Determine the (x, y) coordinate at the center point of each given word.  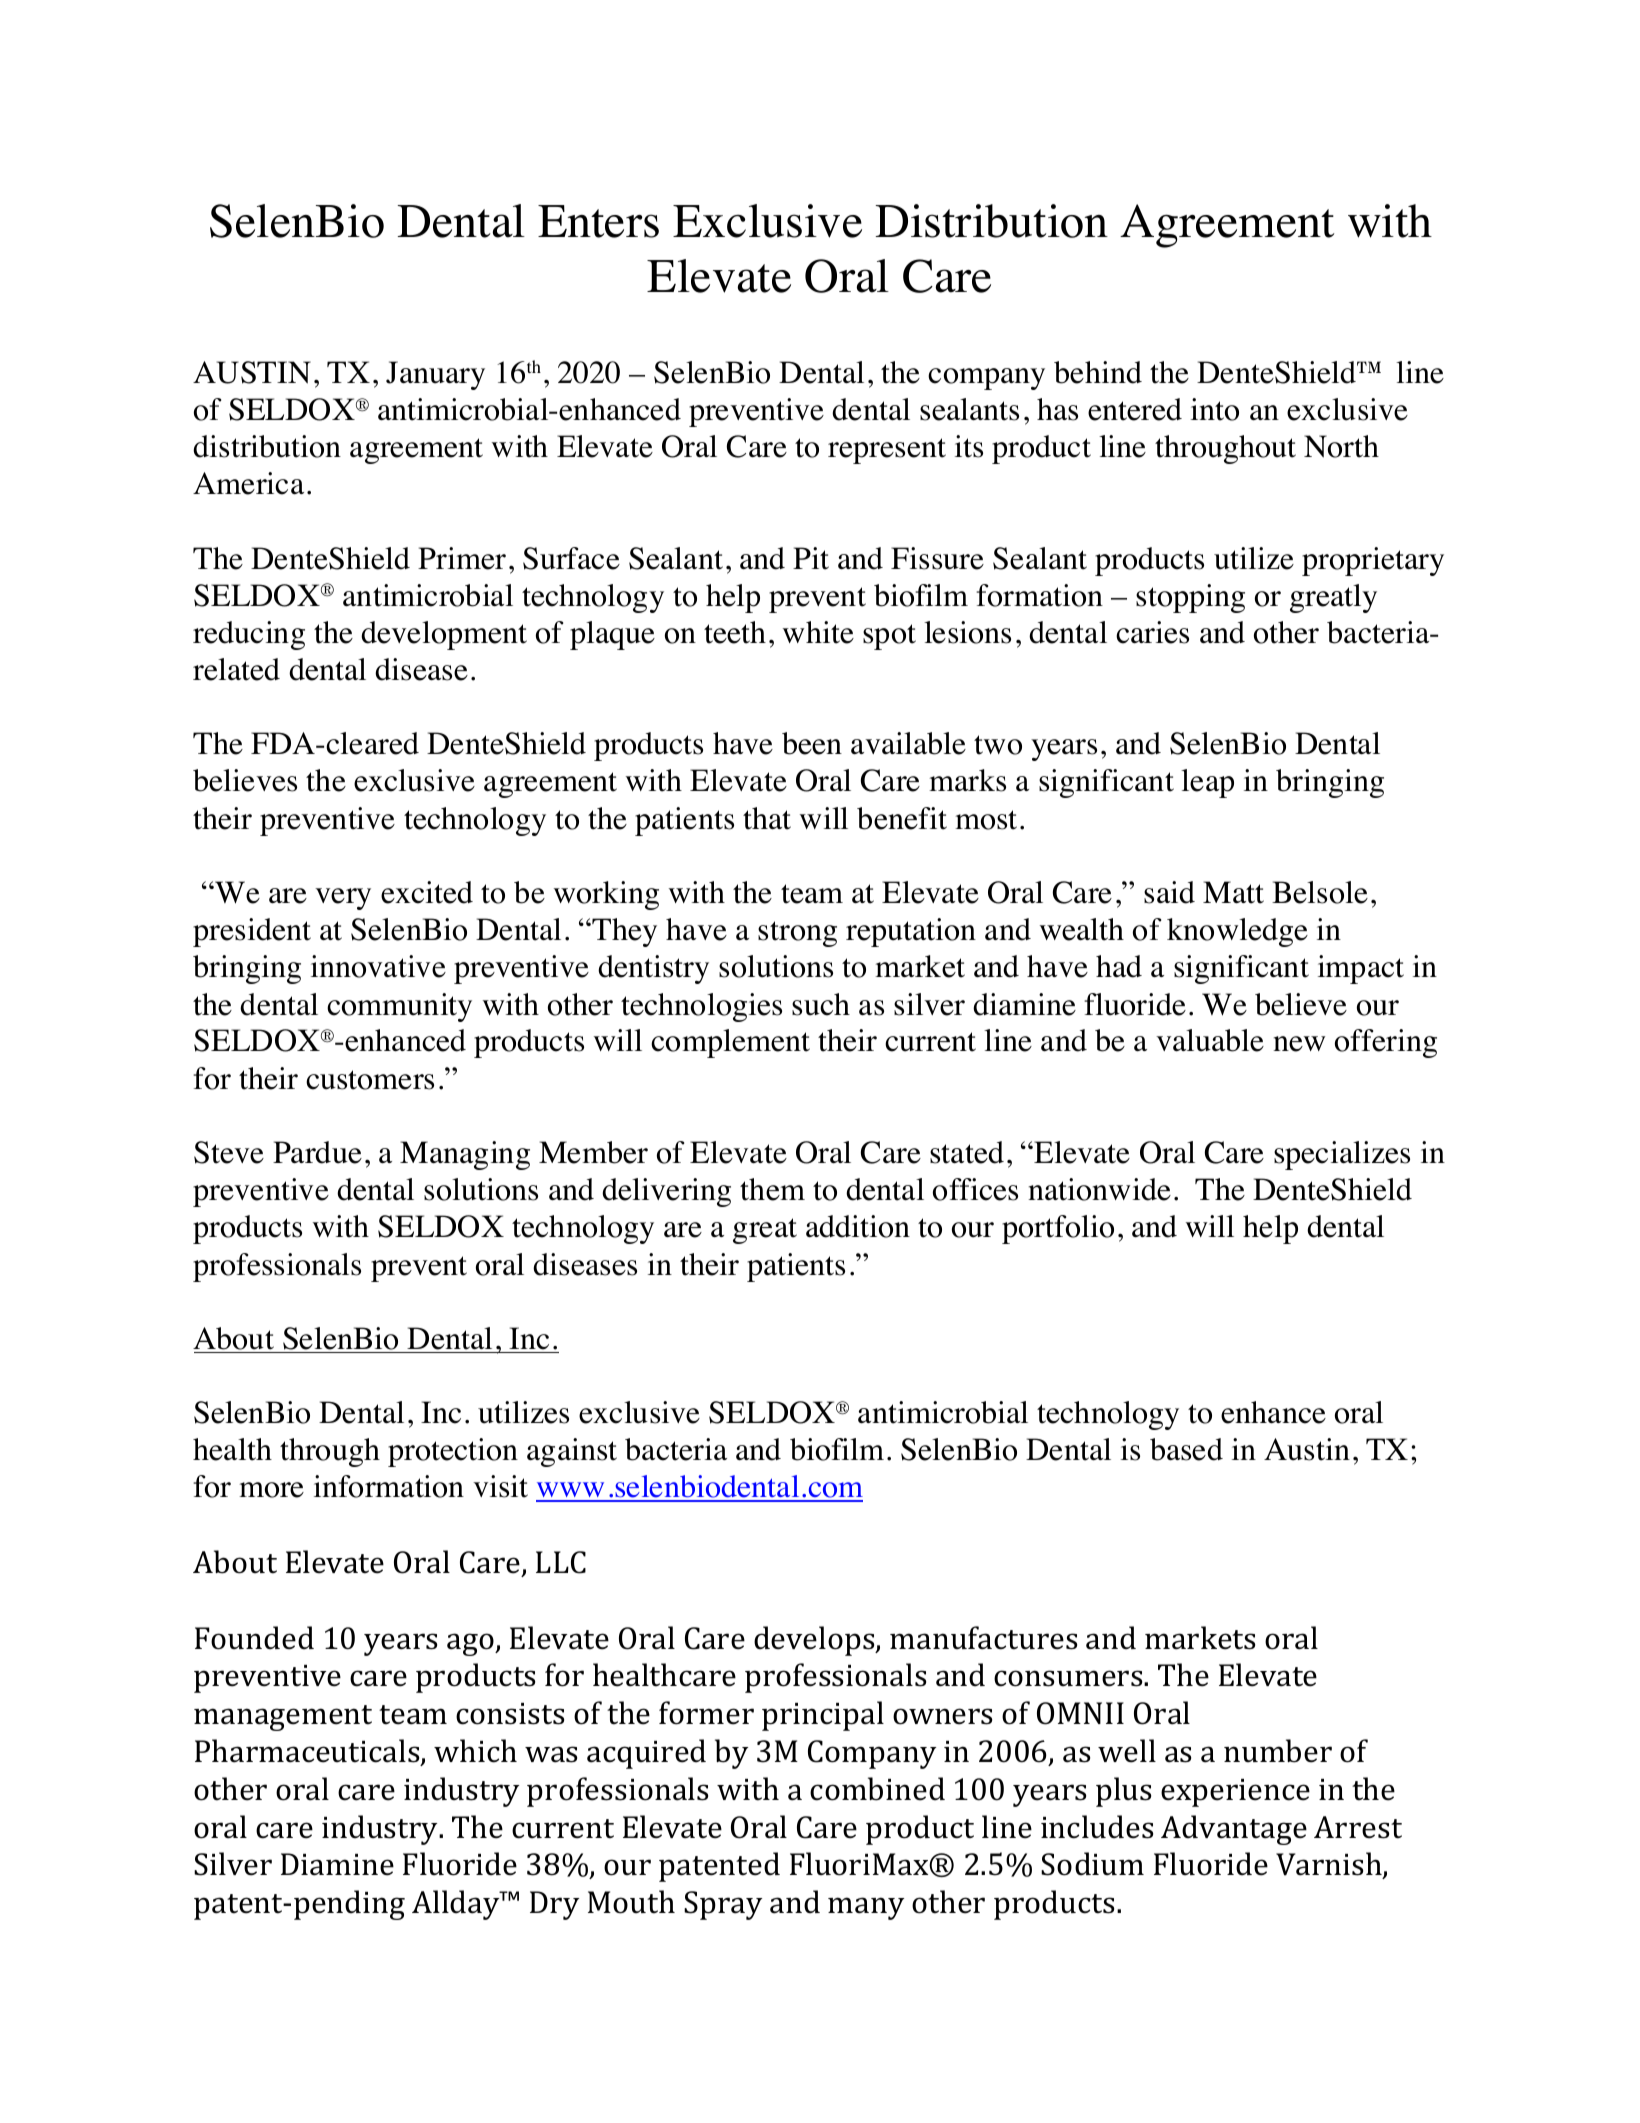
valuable (1210, 1040)
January (435, 375)
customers (370, 1080)
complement (730, 1043)
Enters (598, 221)
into (1215, 409)
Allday (457, 1905)
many (866, 1908)
